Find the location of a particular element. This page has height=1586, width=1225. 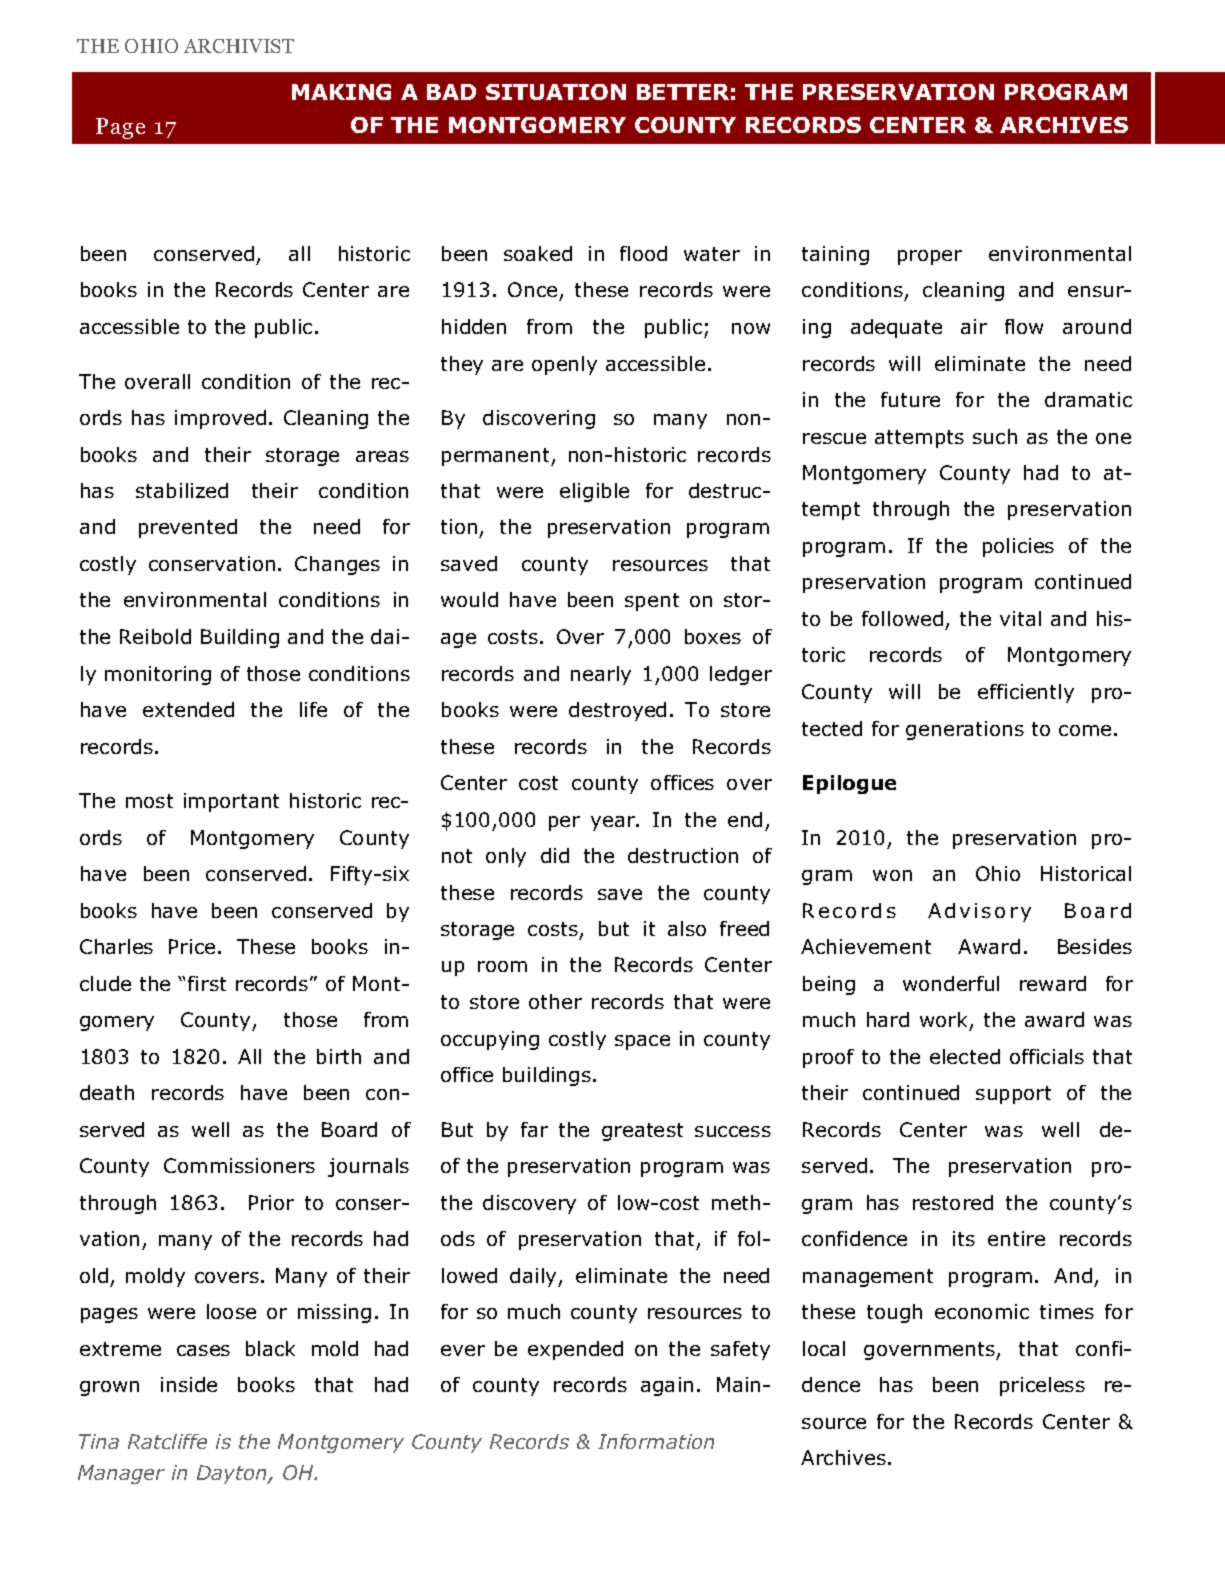

openly is located at coordinates (564, 365).
